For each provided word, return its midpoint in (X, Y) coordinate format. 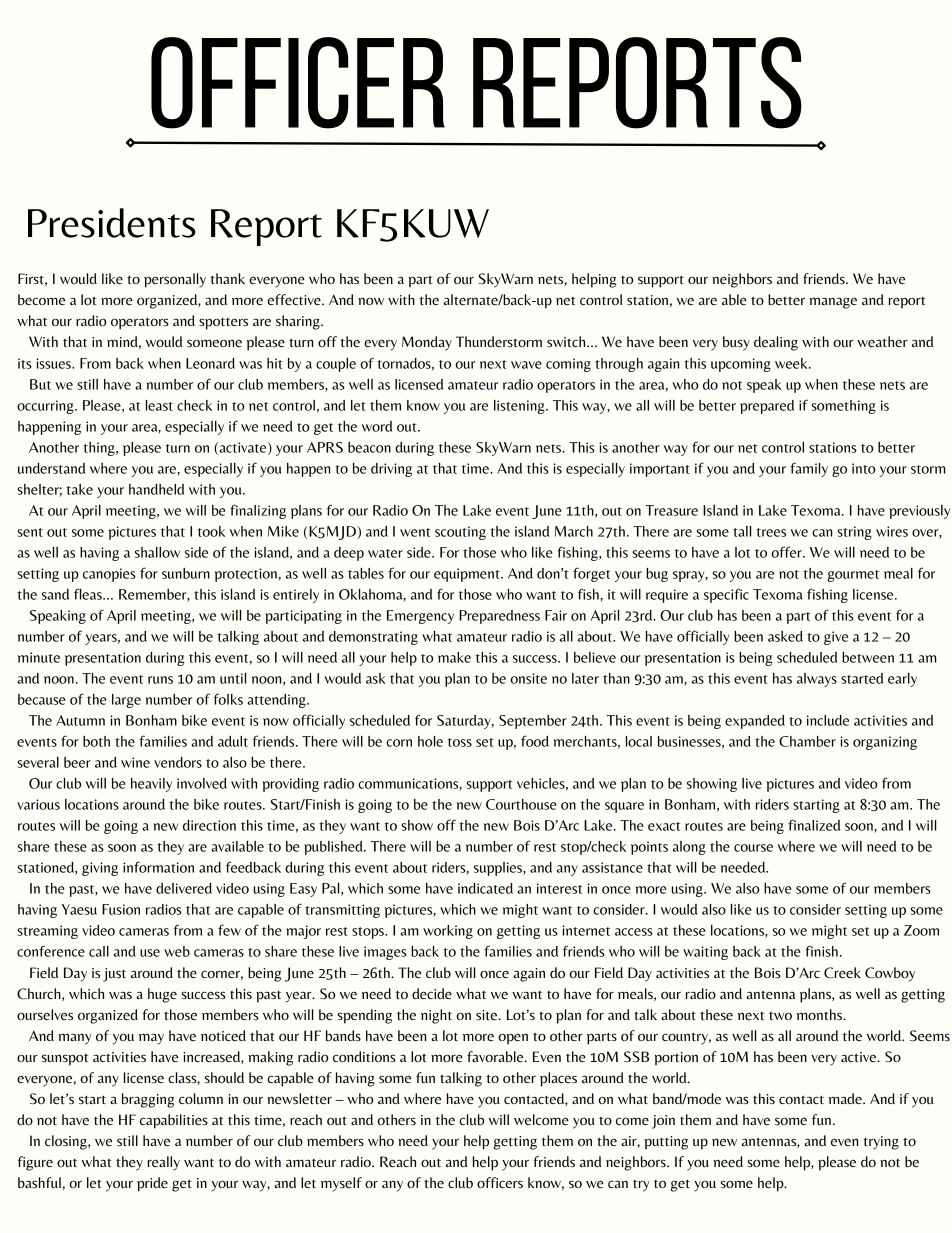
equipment (468, 575)
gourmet (853, 576)
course (753, 848)
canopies (109, 575)
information (158, 867)
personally (175, 280)
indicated (485, 888)
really (164, 1163)
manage (833, 303)
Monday (427, 343)
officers (500, 1182)
